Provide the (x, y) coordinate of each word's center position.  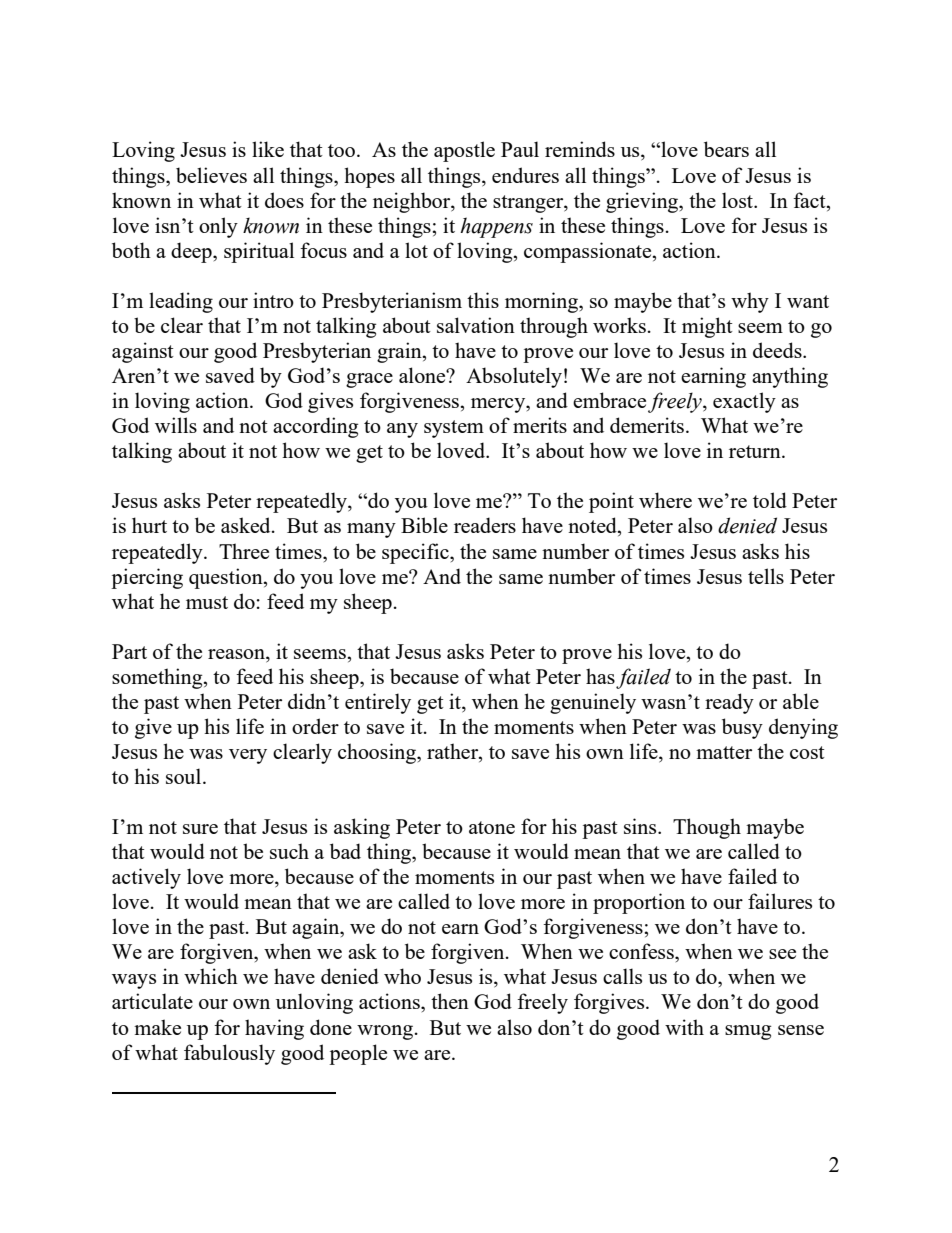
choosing (378, 753)
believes (211, 175)
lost (738, 200)
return (756, 451)
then (450, 1001)
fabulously (229, 1054)
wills (176, 425)
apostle (464, 151)
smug (748, 1032)
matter (724, 752)
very (248, 756)
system (454, 429)
